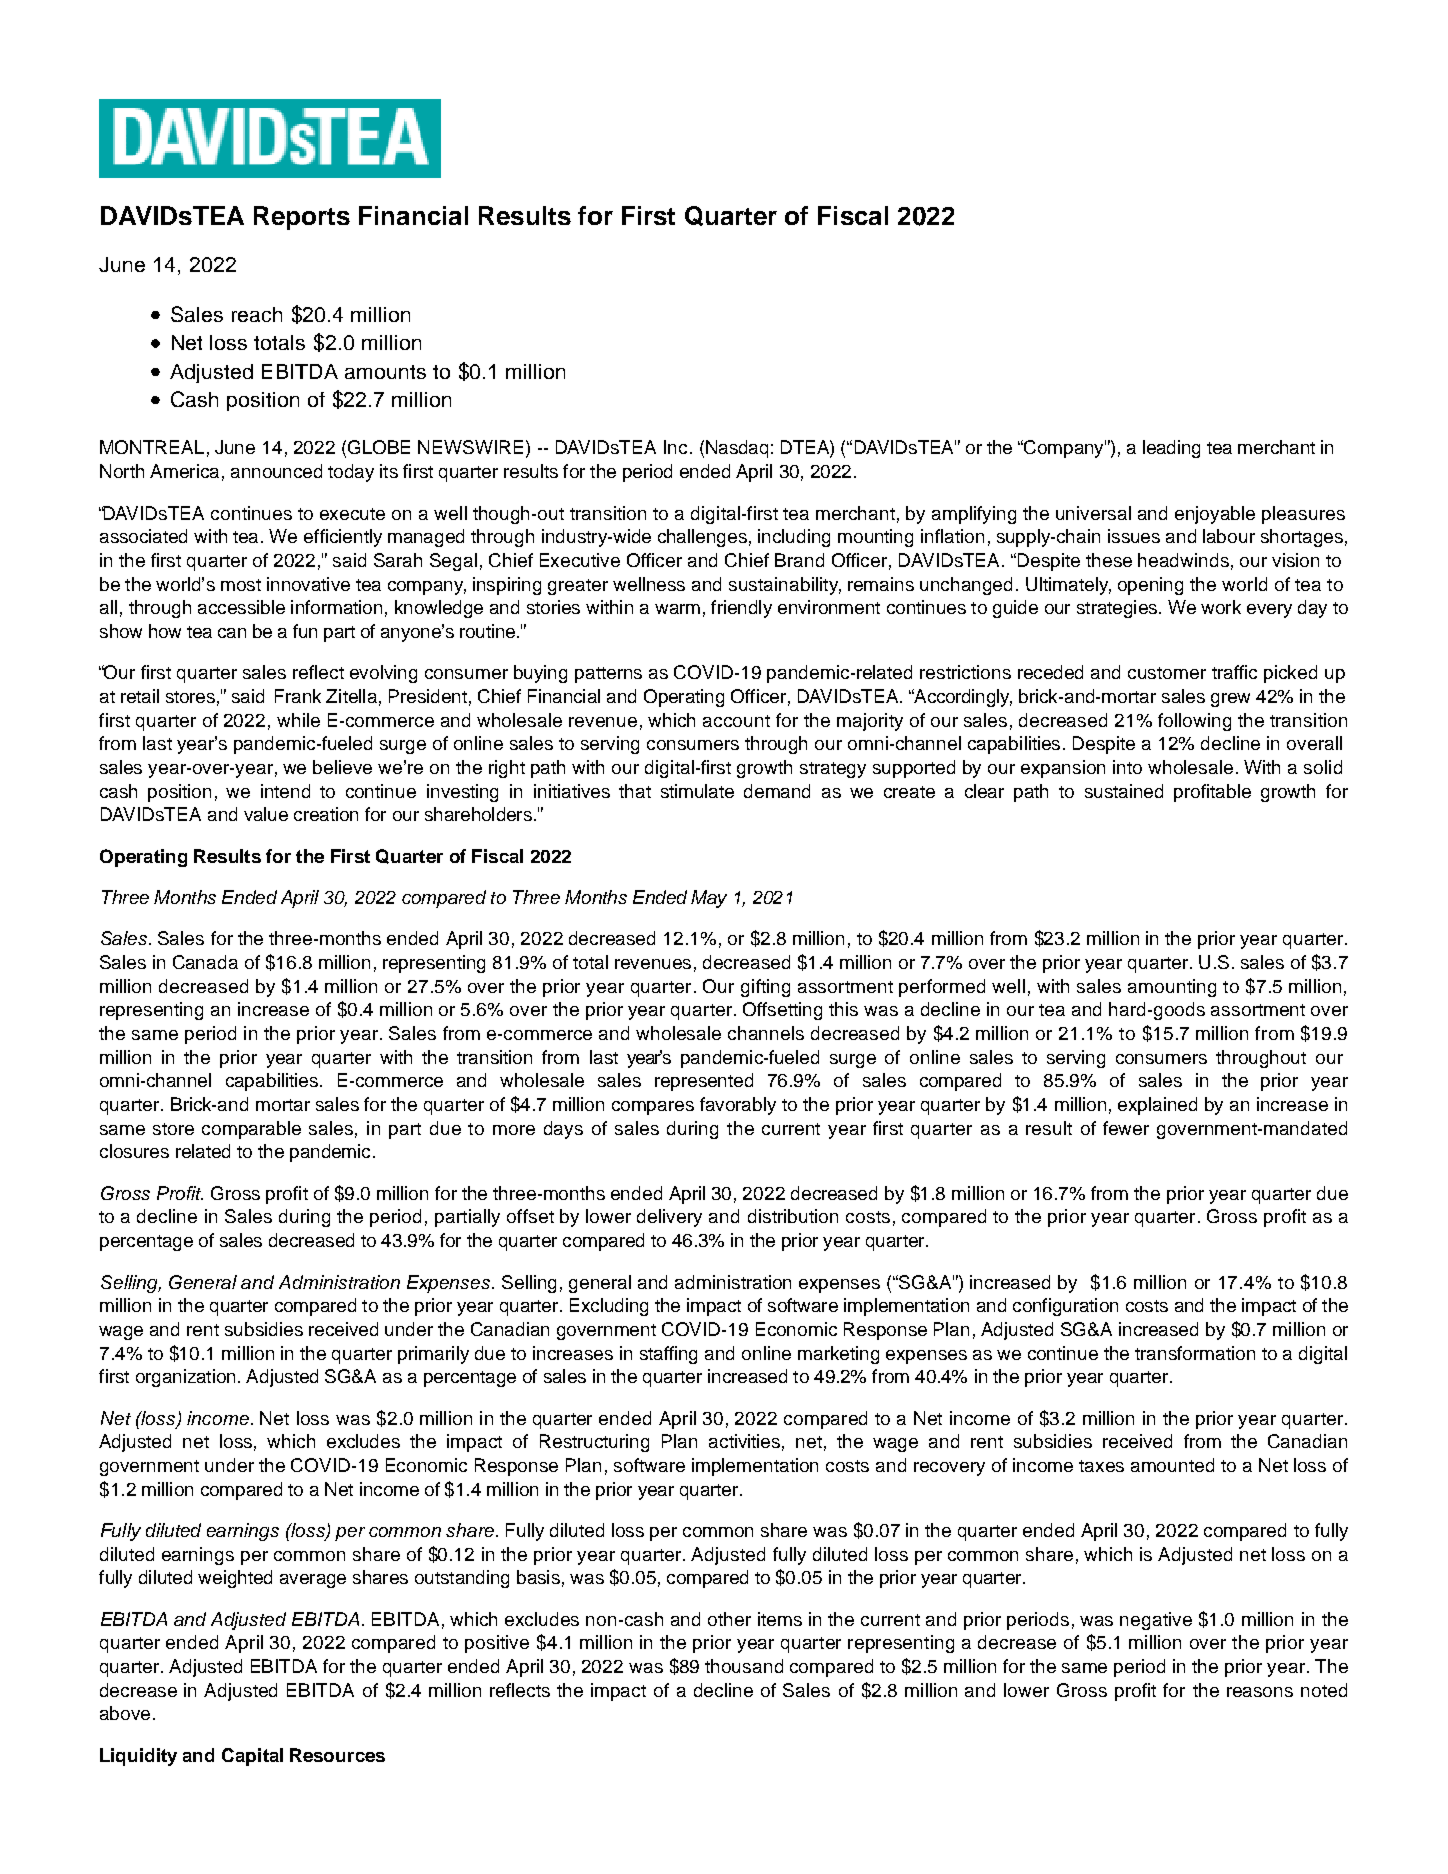  What do you see at coordinates (257, 314) in the document?
I see `reach` at bounding box center [257, 314].
